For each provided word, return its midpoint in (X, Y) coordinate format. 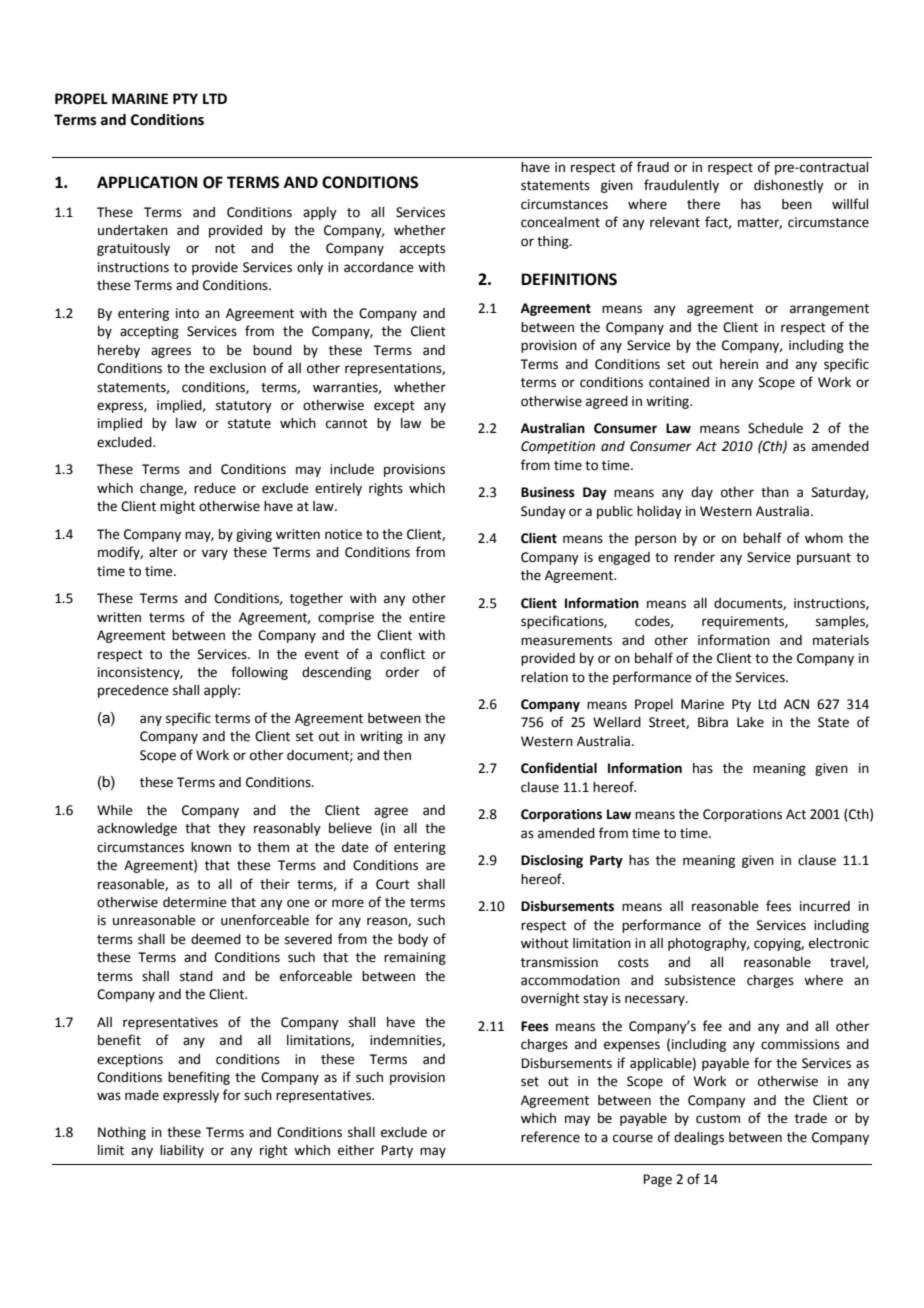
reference (550, 1137)
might (177, 507)
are (435, 866)
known (211, 847)
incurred (825, 906)
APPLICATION (147, 182)
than (775, 492)
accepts (422, 250)
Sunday (543, 512)
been (797, 204)
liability (182, 1151)
